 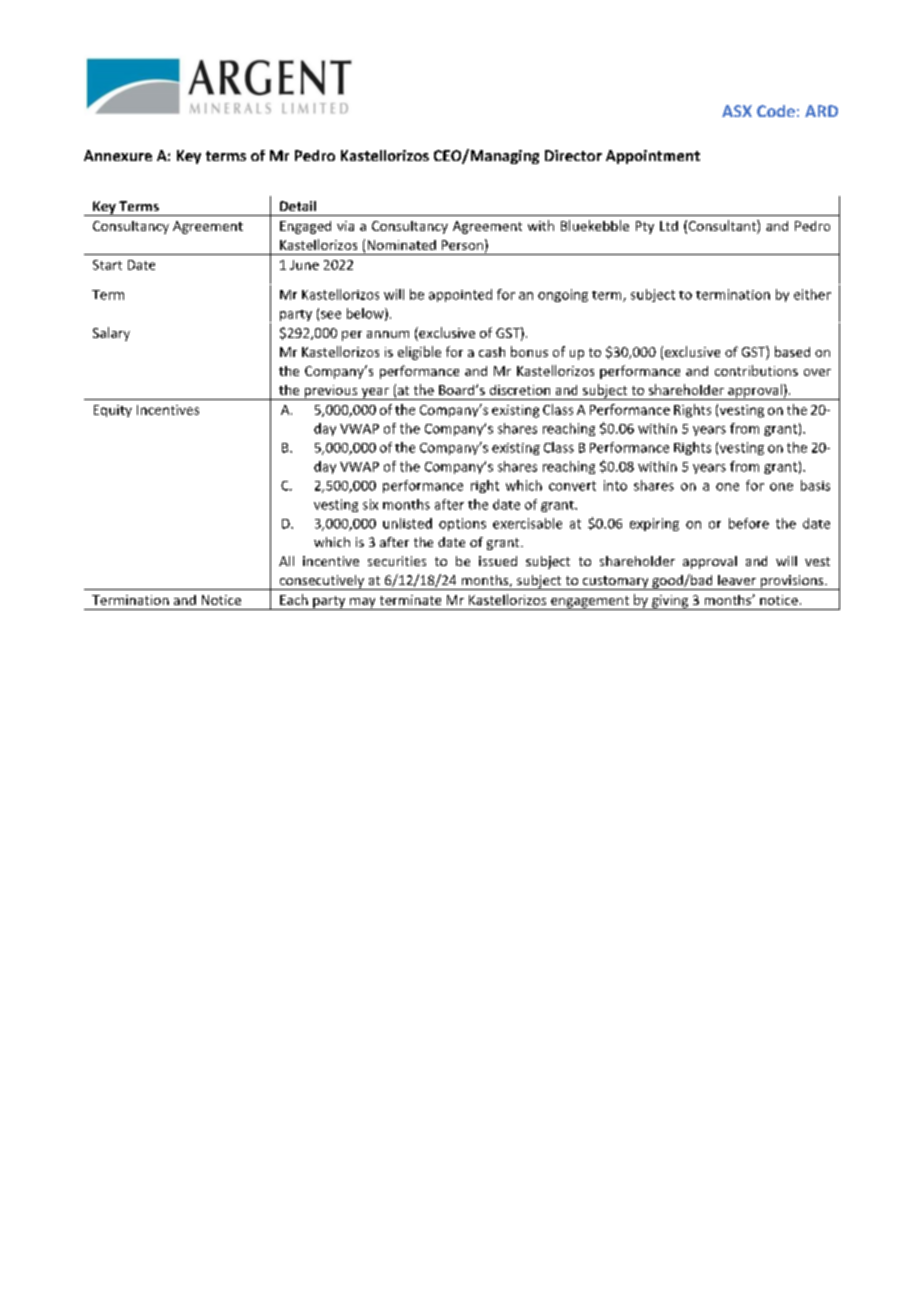 What do you see at coordinates (572, 486) in the screenshot?
I see `convert` at bounding box center [572, 486].
